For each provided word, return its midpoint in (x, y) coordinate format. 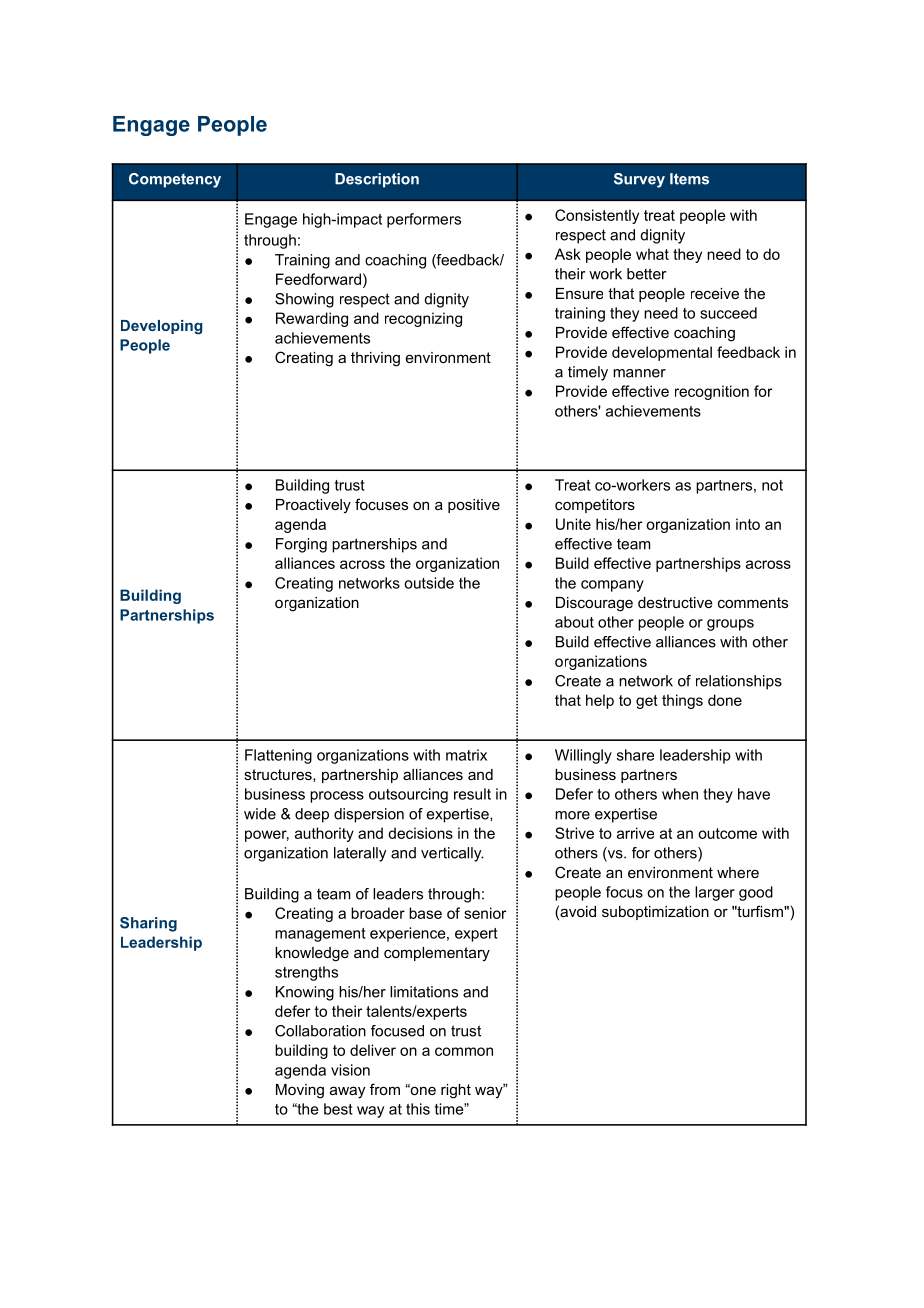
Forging (301, 545)
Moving (300, 1091)
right (456, 1091)
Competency (175, 180)
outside (429, 583)
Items (689, 179)
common (464, 1051)
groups (730, 625)
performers (424, 220)
